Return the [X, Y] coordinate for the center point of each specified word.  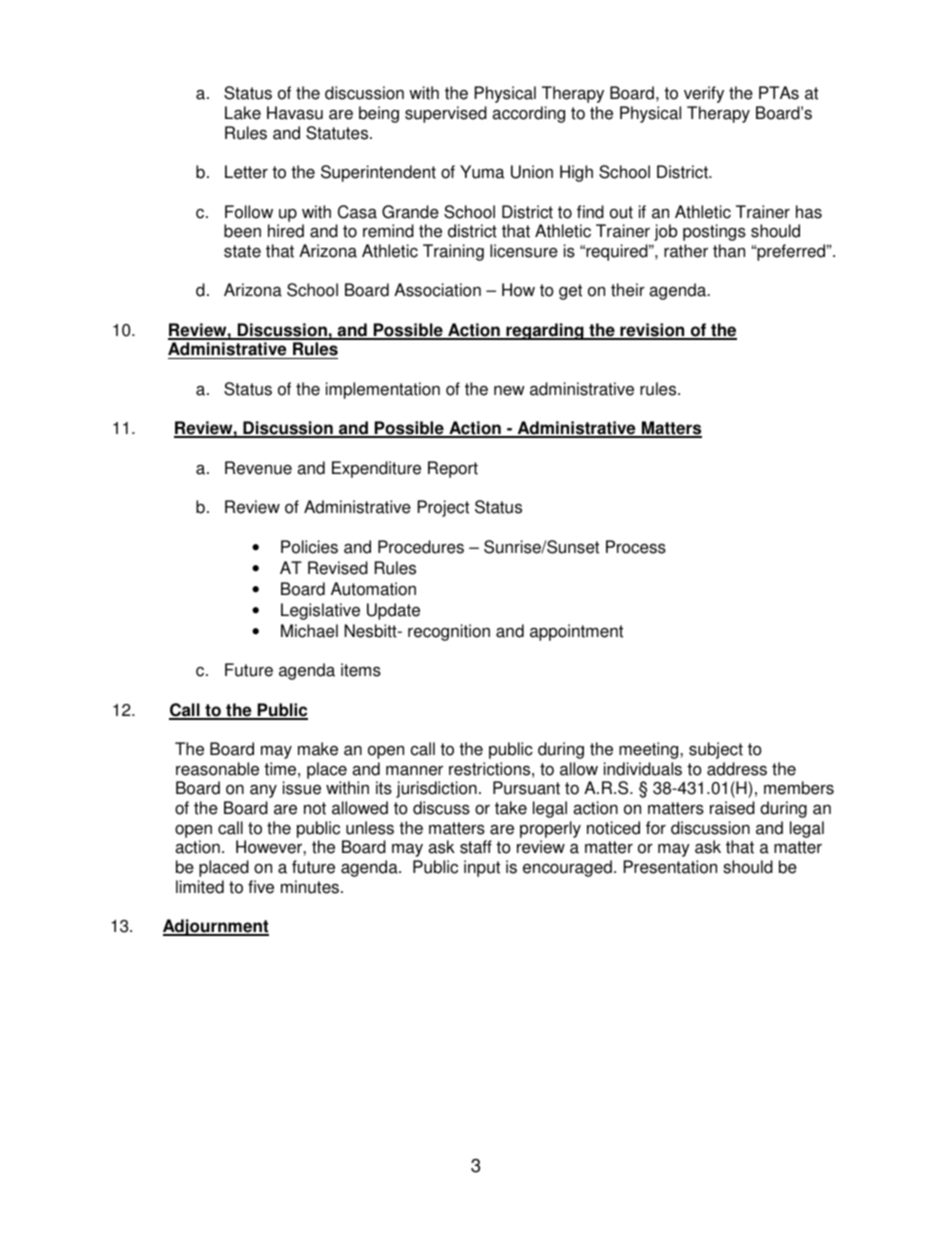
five [261, 887]
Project [443, 508]
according [528, 114]
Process [636, 547]
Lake [243, 113]
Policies [309, 547]
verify [704, 94]
